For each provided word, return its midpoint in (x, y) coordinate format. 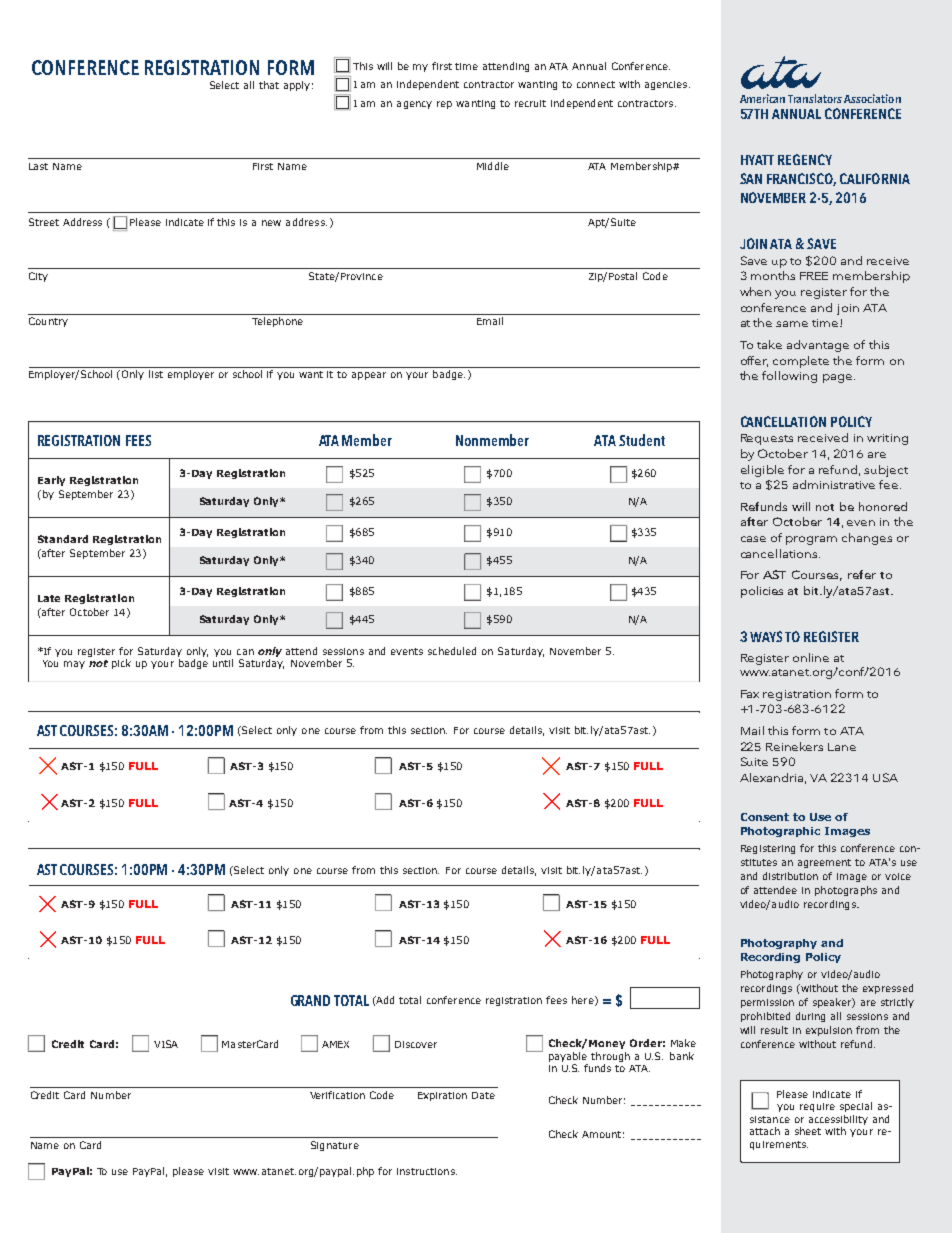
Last (38, 166)
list (156, 374)
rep (444, 105)
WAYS (766, 636)
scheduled (452, 651)
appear (369, 376)
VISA (166, 1044)
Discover (416, 1044)
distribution (790, 876)
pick (121, 664)
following (789, 377)
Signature (335, 1146)
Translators (815, 98)
